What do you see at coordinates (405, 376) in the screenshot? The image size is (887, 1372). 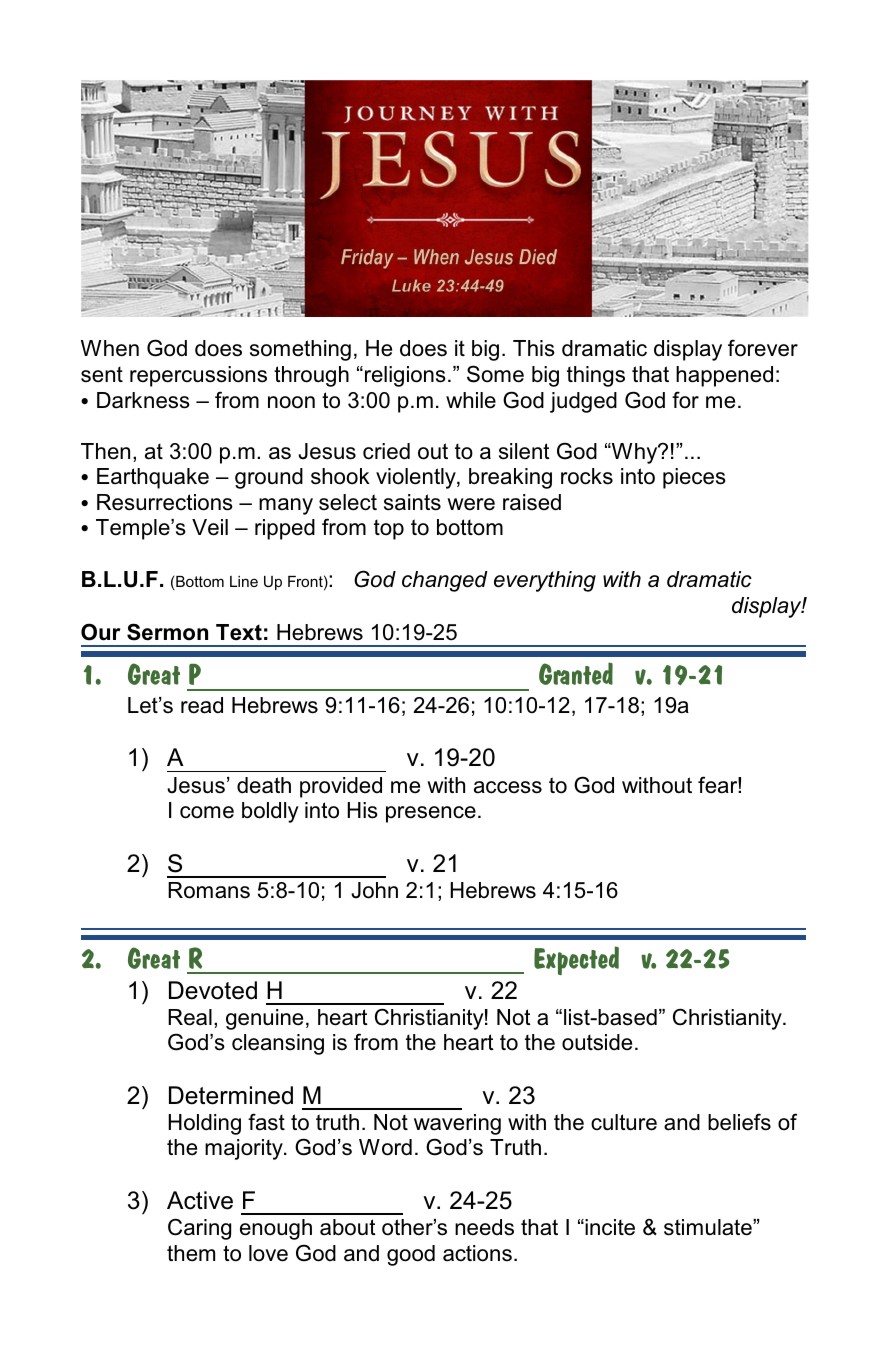 I see `religions` at bounding box center [405, 376].
